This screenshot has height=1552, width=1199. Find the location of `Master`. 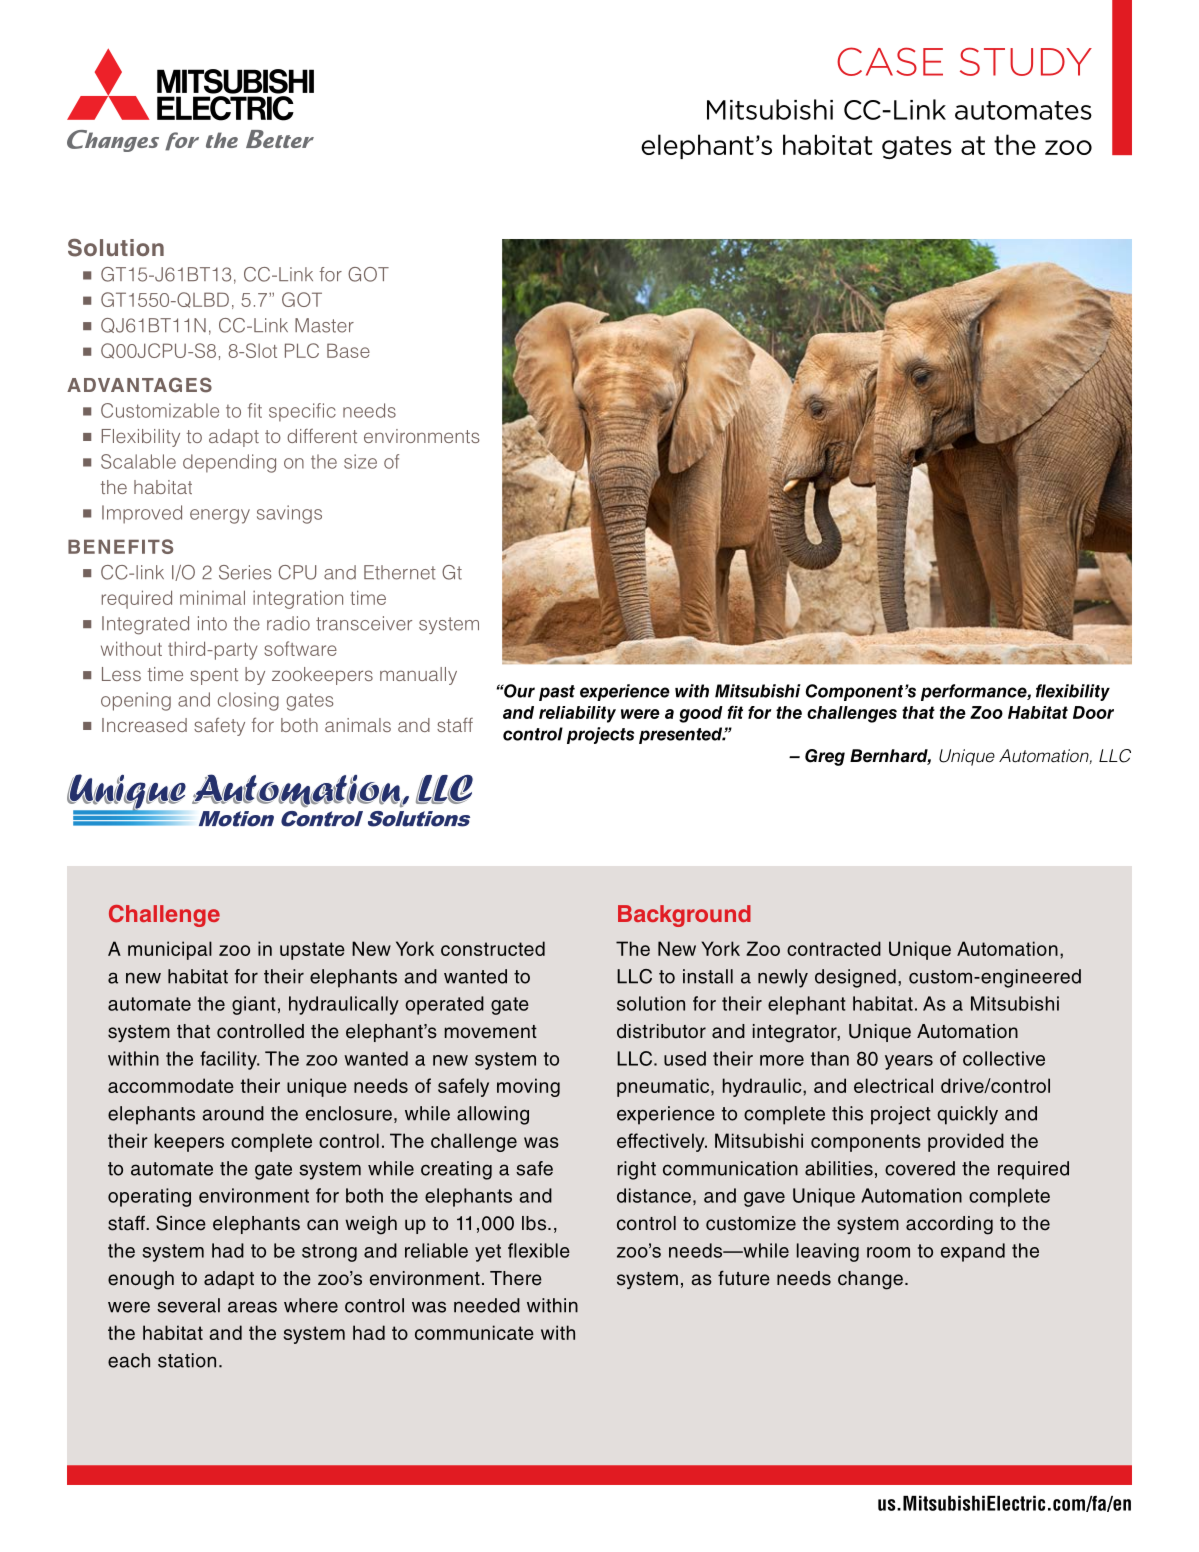

Master is located at coordinates (324, 325).
